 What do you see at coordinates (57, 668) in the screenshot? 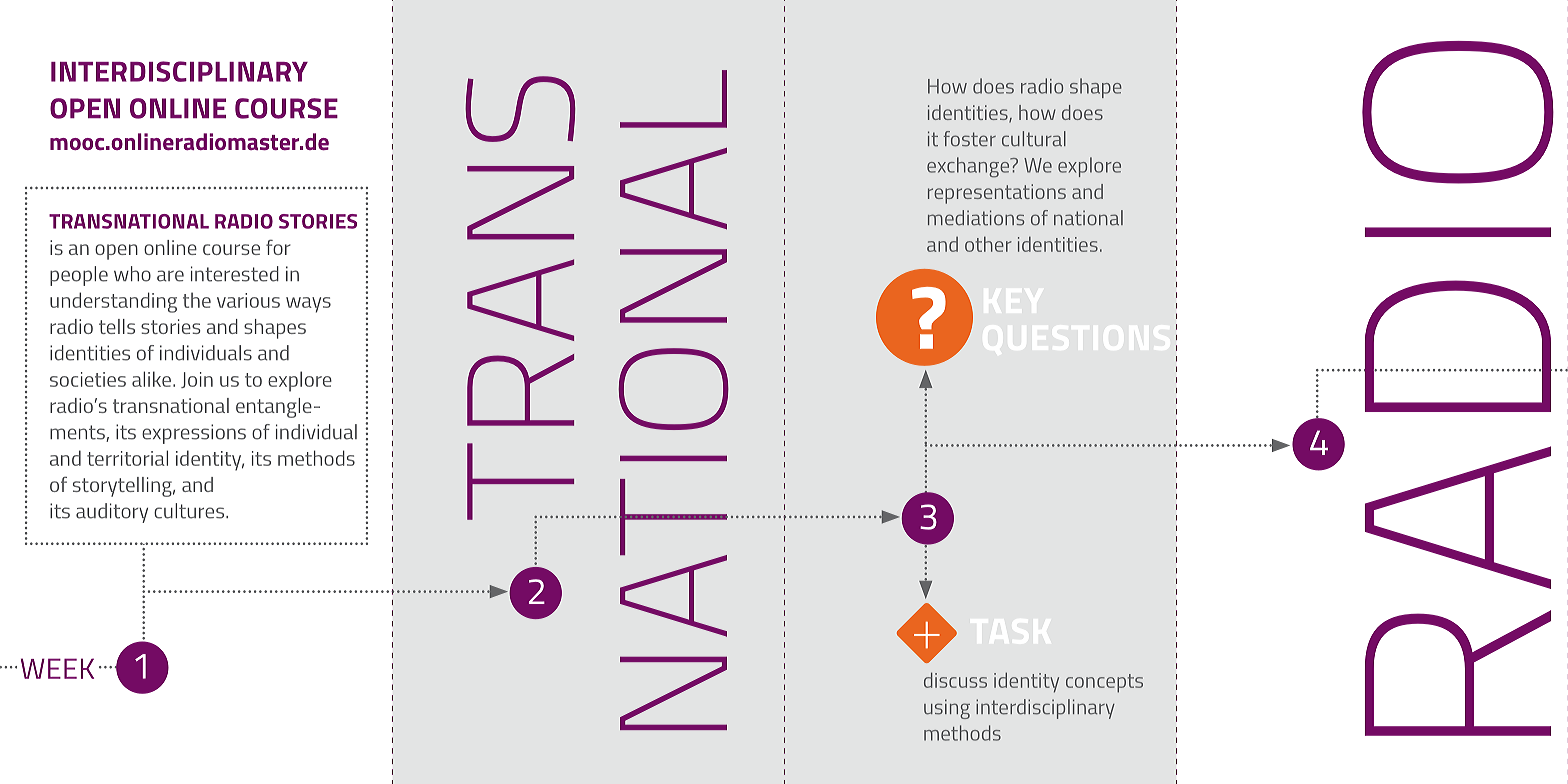
I see `WEEK` at bounding box center [57, 668].
